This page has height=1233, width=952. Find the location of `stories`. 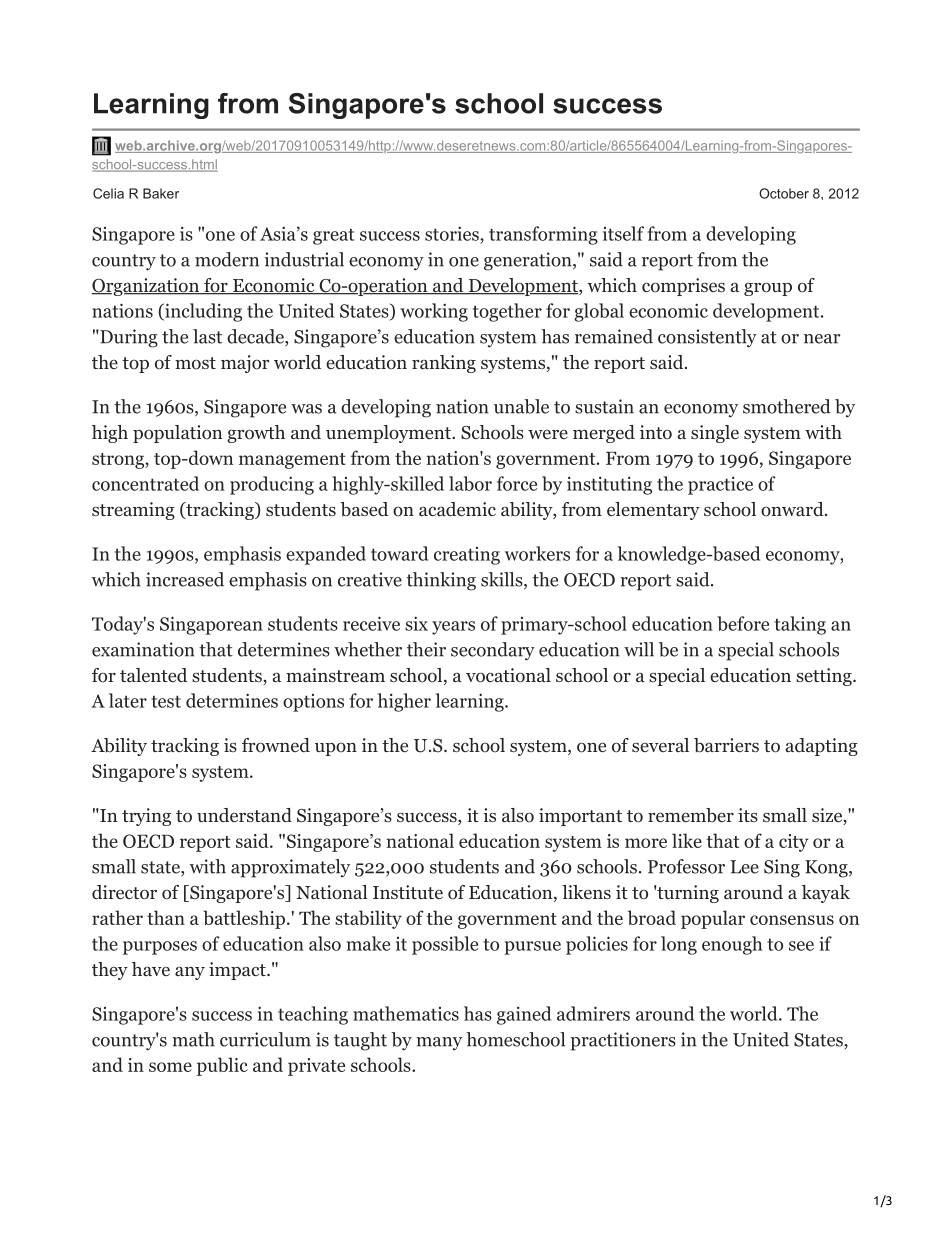

stories is located at coordinates (453, 233).
